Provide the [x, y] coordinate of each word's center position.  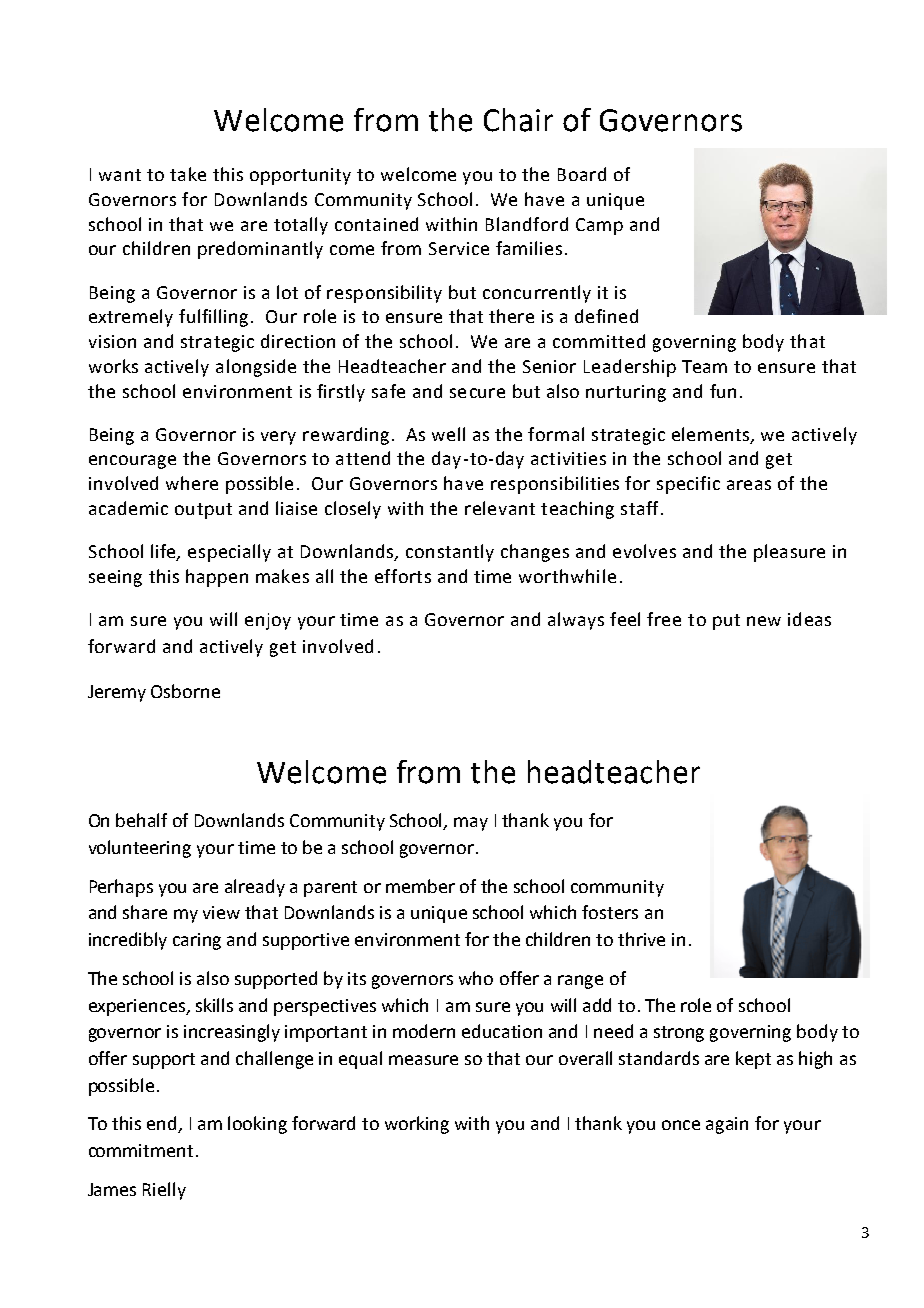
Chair [518, 120]
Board [582, 174]
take [188, 174]
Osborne [185, 691]
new [764, 621]
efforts [403, 576]
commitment [141, 1150]
